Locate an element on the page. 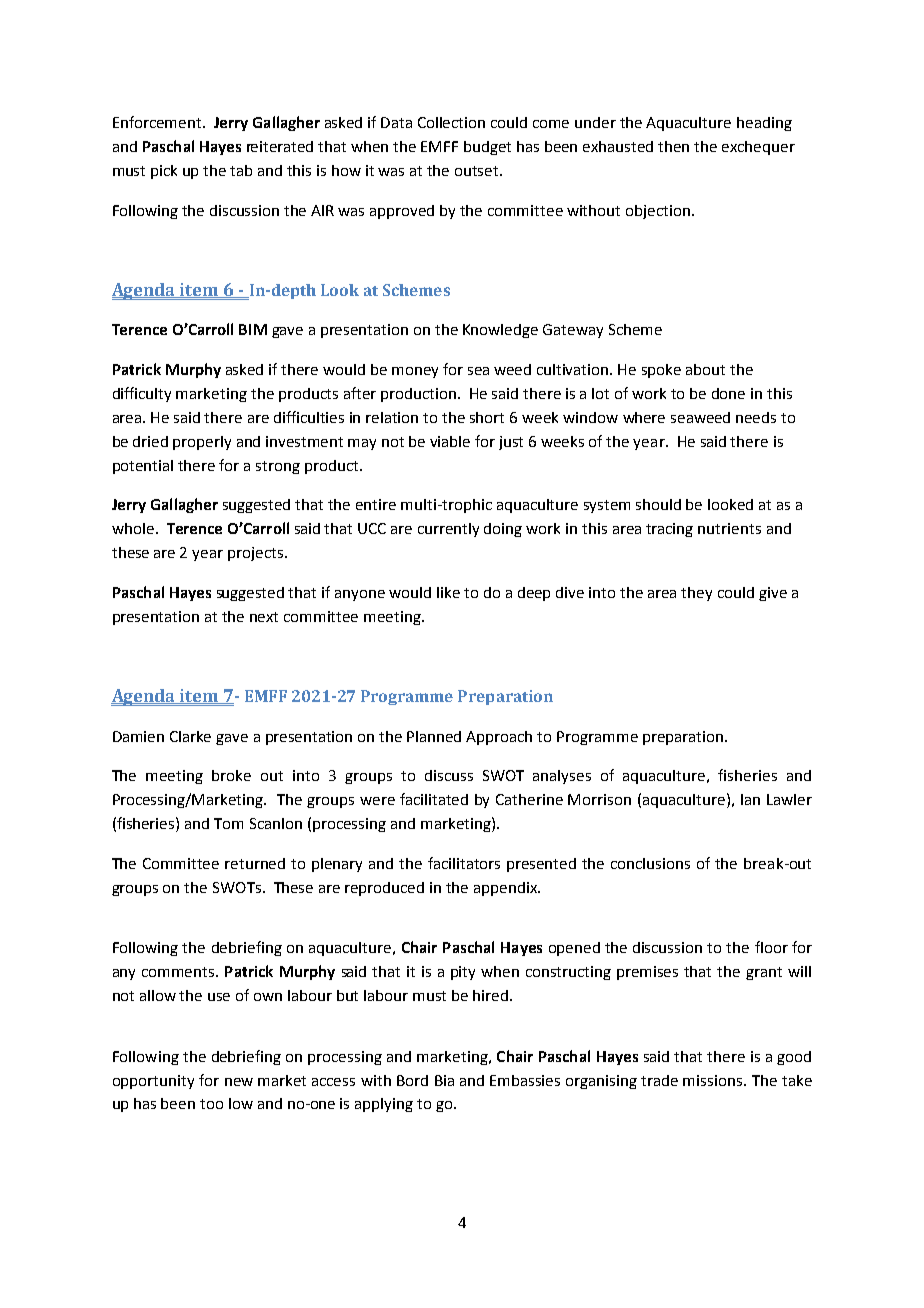  facilitators is located at coordinates (464, 863).
